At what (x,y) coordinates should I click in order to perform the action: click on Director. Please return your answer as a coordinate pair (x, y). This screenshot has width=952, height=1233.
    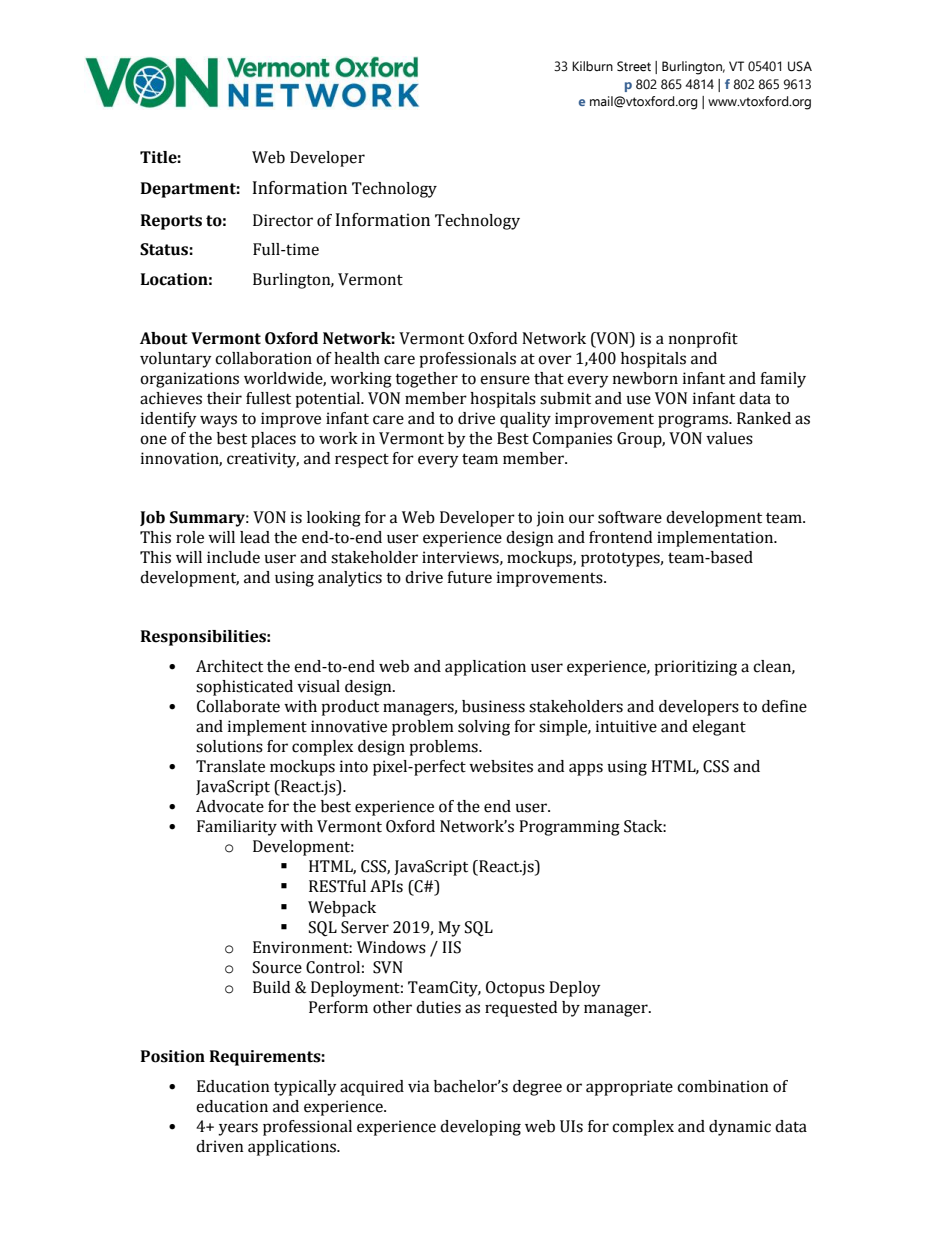
    Looking at the image, I should click on (283, 220).
